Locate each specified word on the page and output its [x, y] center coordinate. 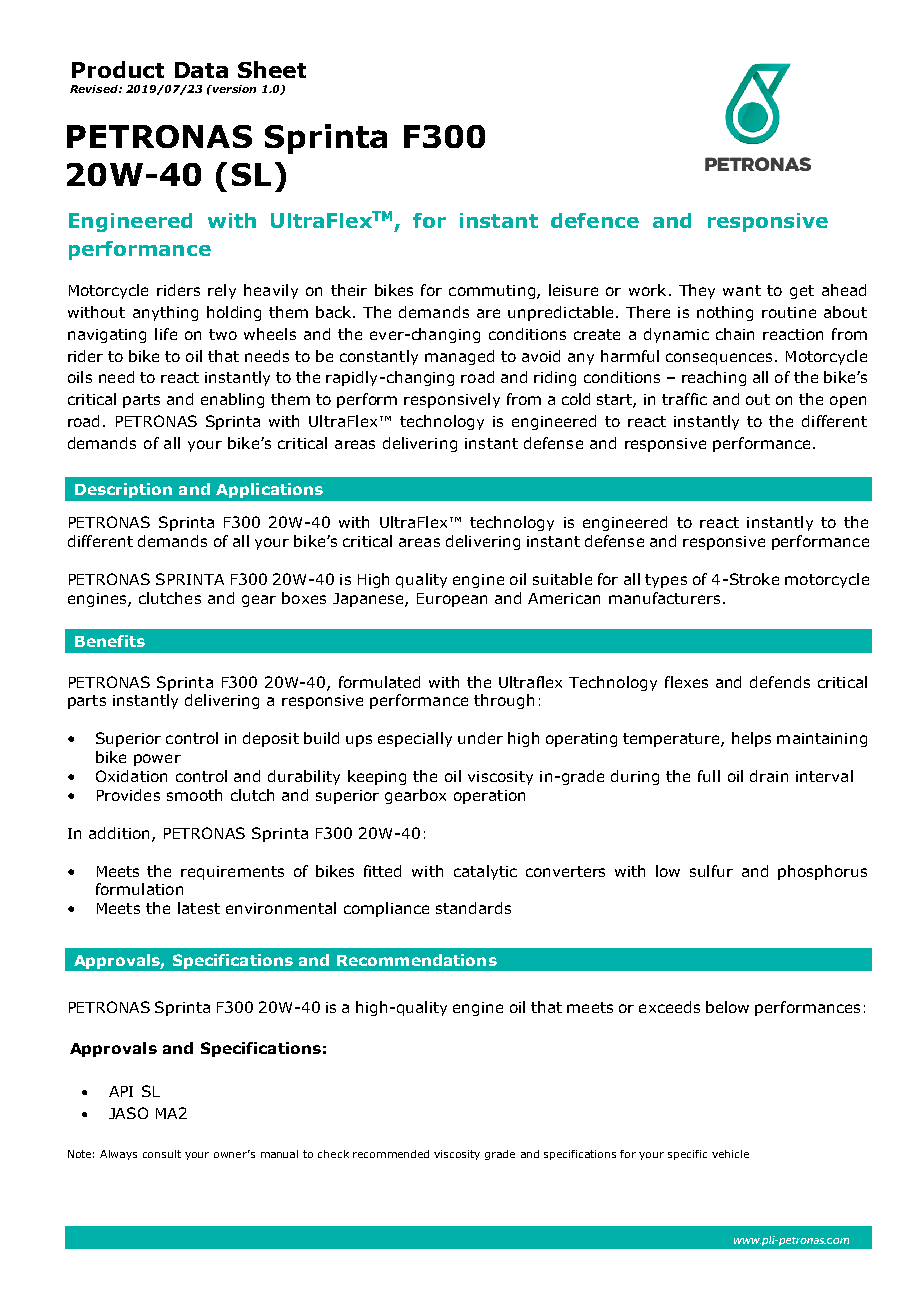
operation [489, 797]
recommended [391, 1154]
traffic [684, 399]
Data [201, 70]
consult [162, 1154]
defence [595, 220]
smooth [194, 795]
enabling [232, 400]
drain [769, 776]
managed [459, 357]
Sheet [272, 69]
